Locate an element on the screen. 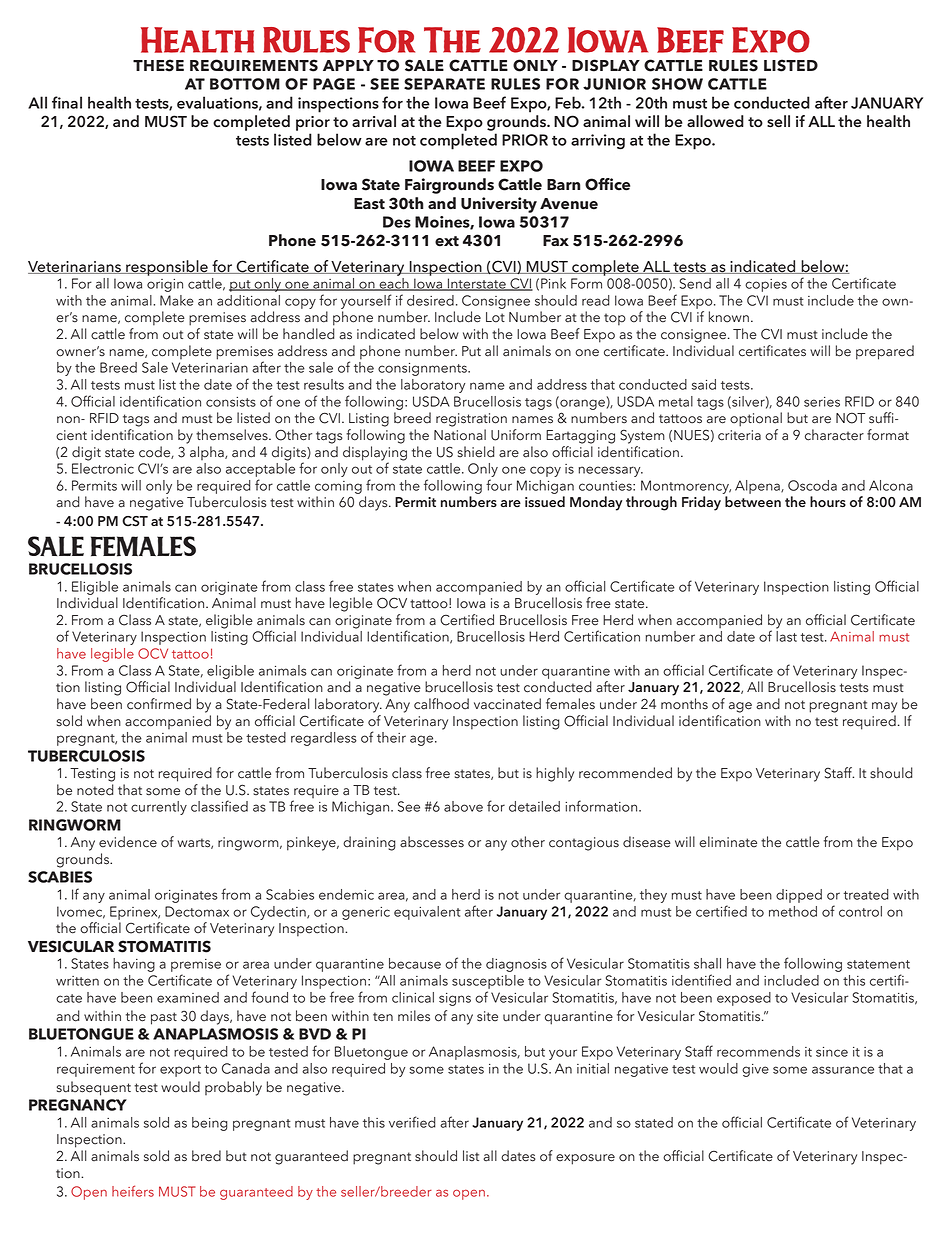 The image size is (952, 1233). may is located at coordinates (884, 707).
